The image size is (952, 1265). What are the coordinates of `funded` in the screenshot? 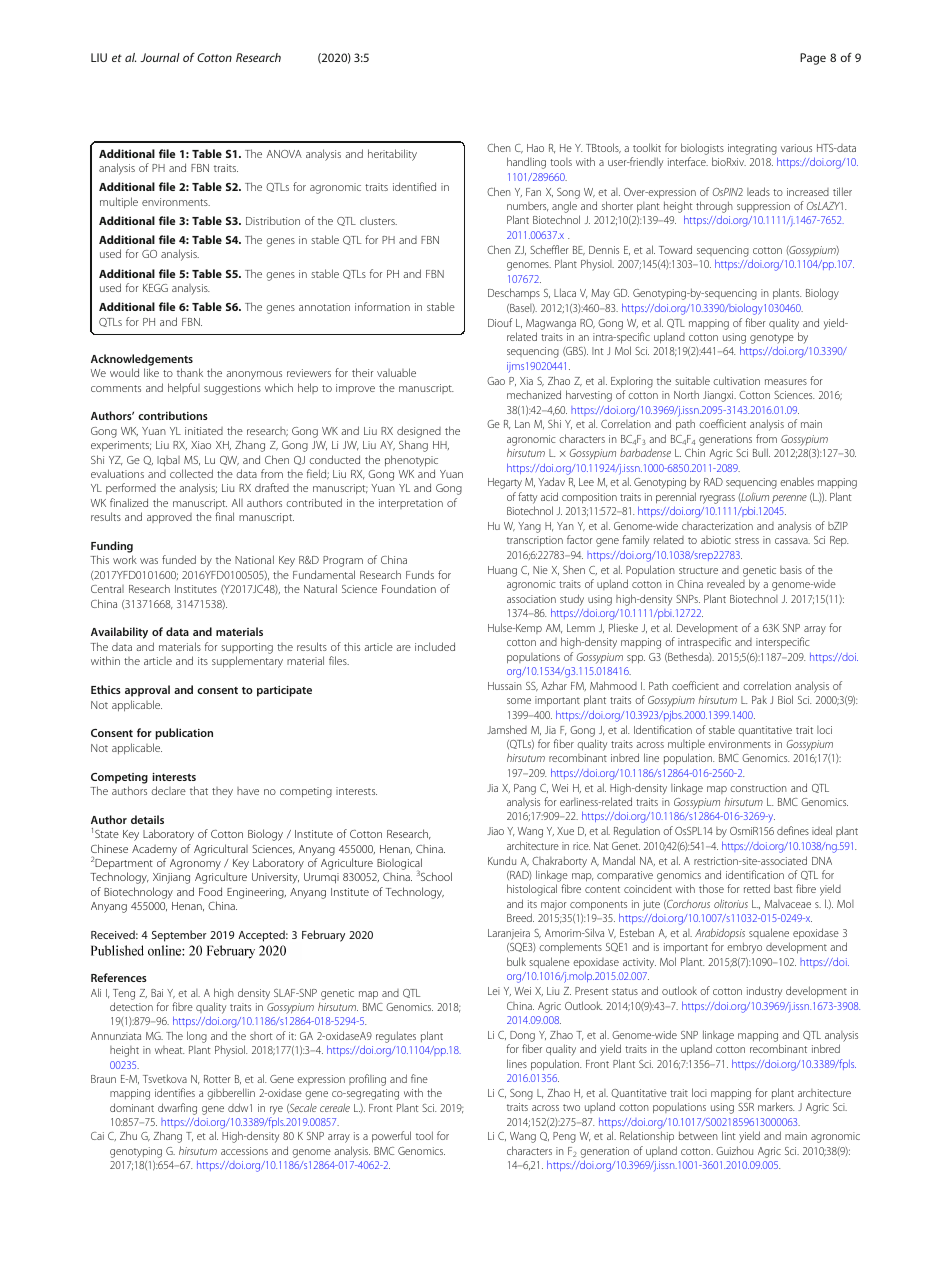 It's located at (179, 559).
